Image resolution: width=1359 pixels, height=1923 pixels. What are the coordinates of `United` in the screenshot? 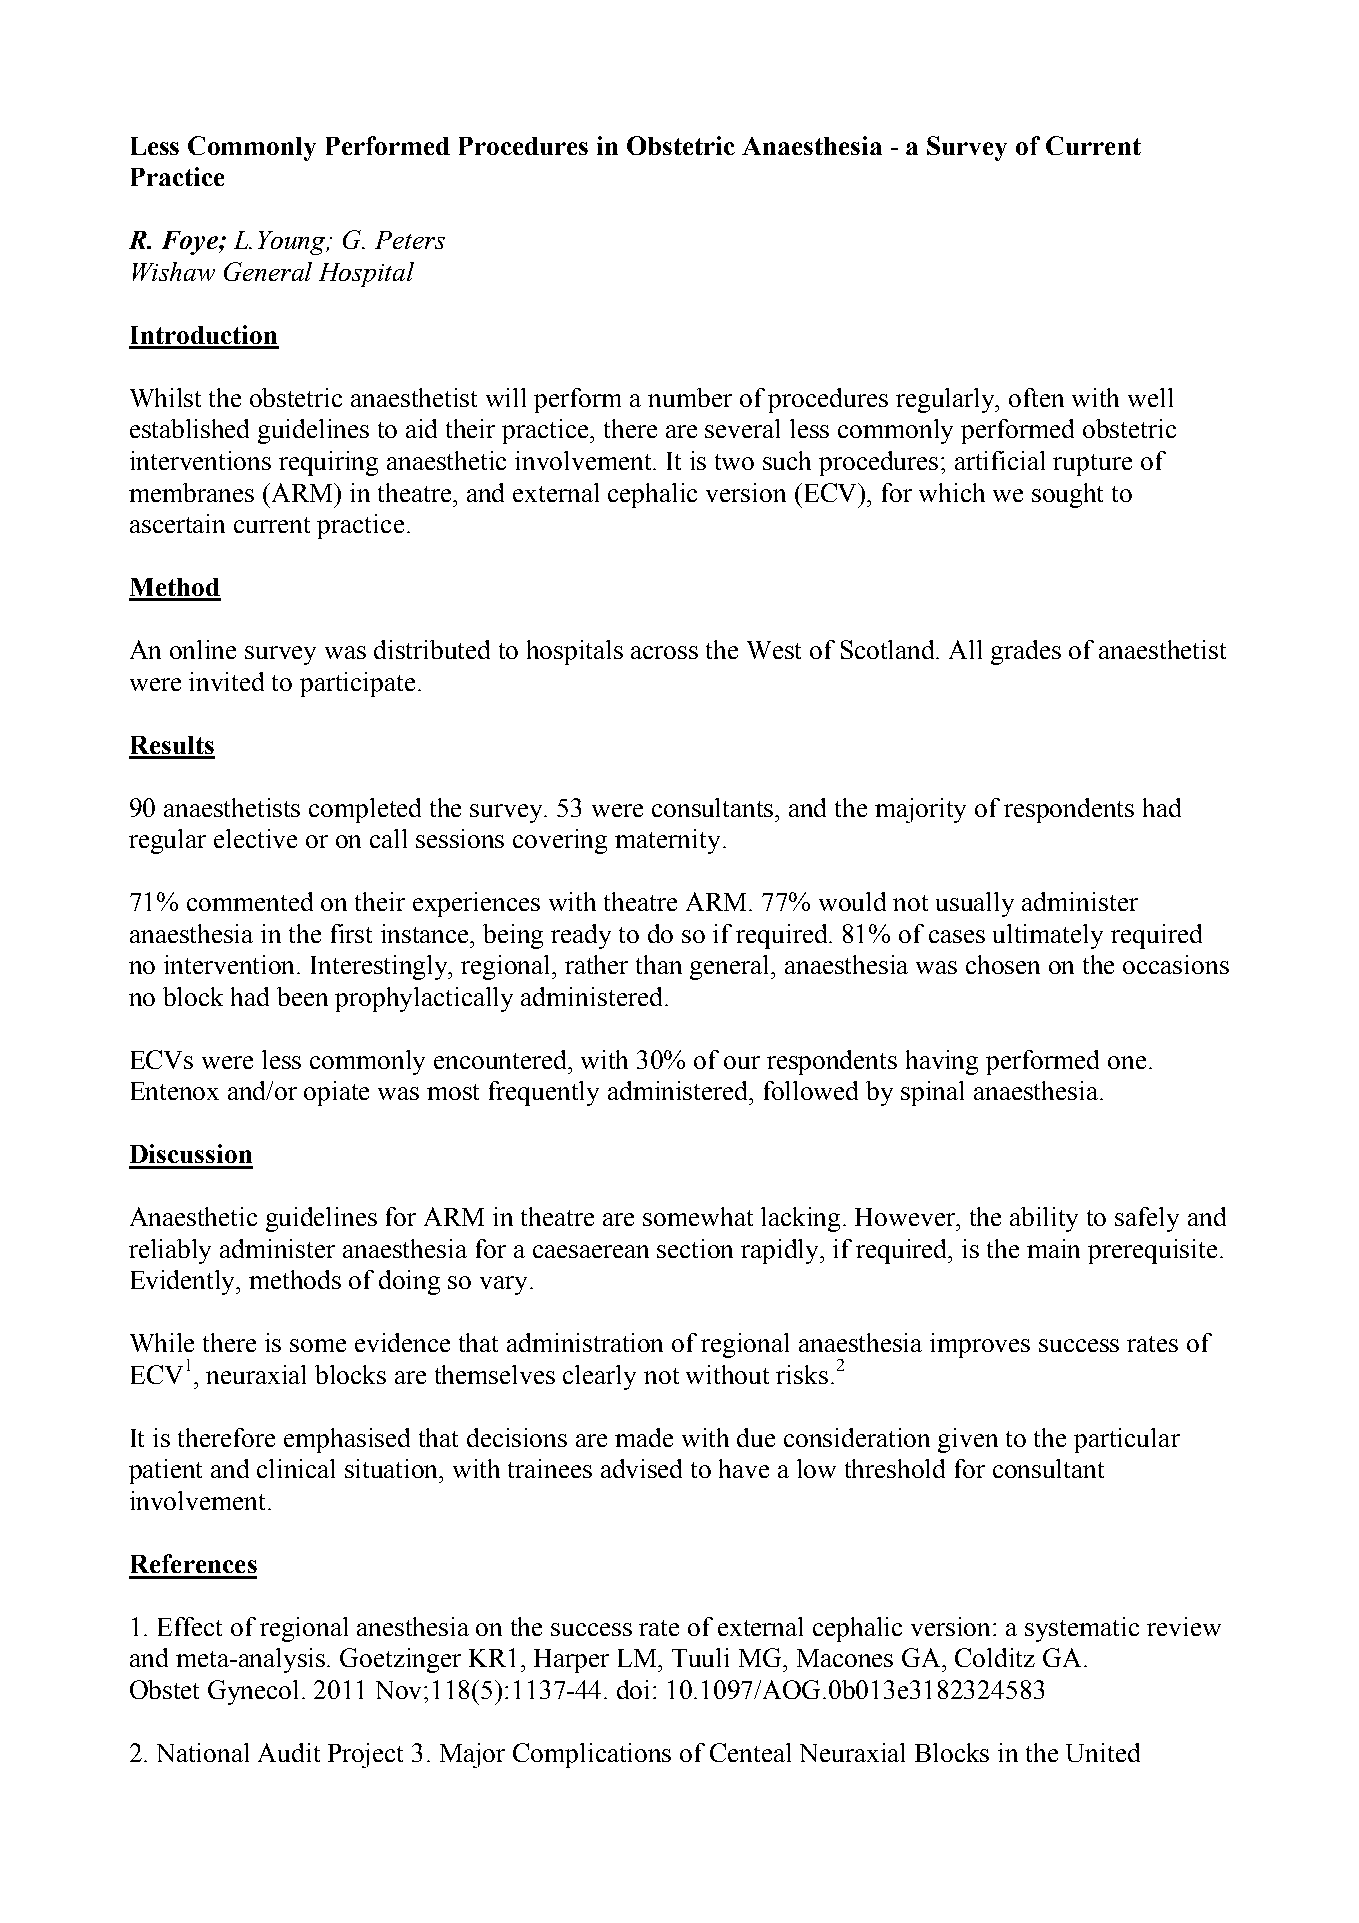 It's located at (1103, 1752).
